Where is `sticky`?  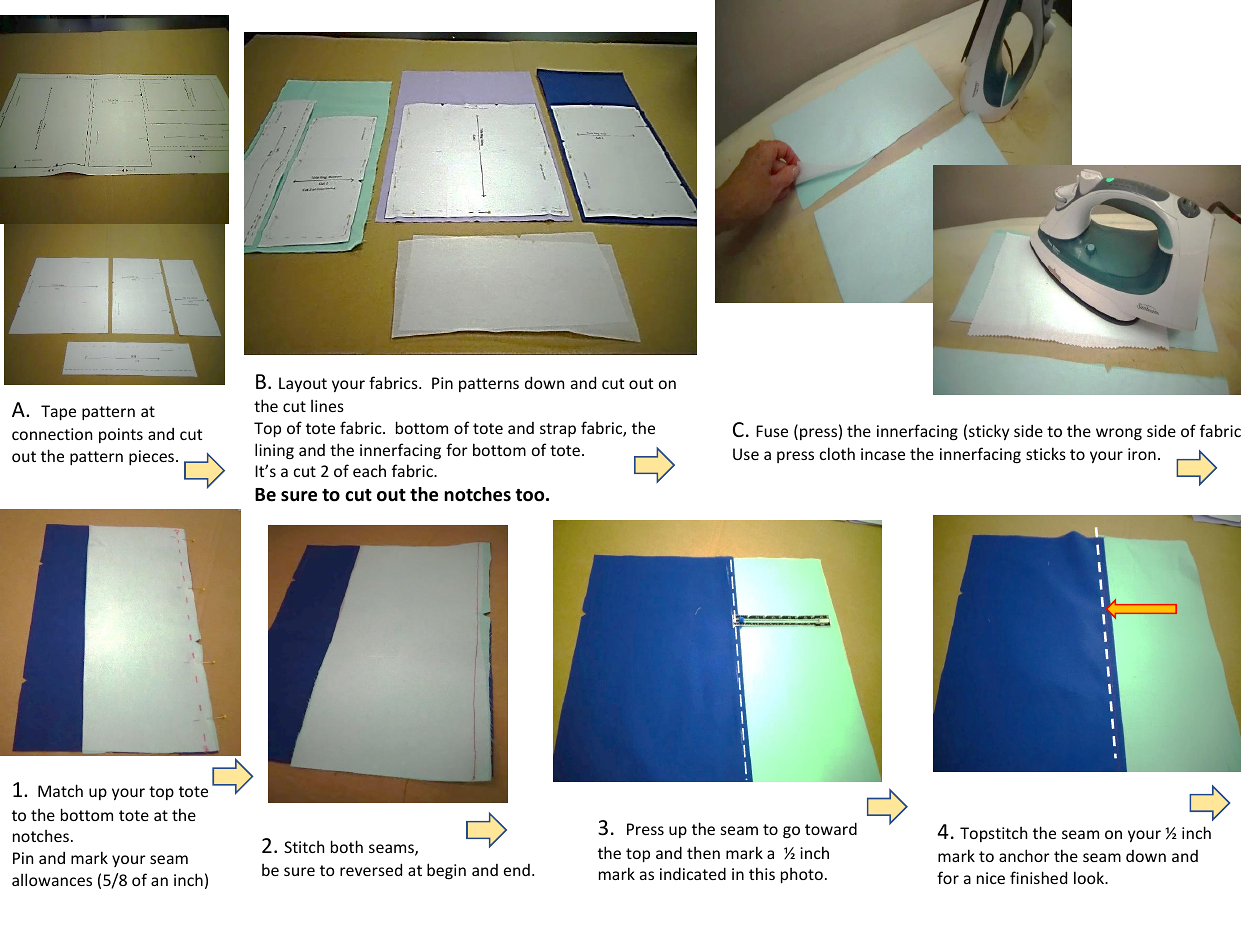 sticky is located at coordinates (989, 432).
